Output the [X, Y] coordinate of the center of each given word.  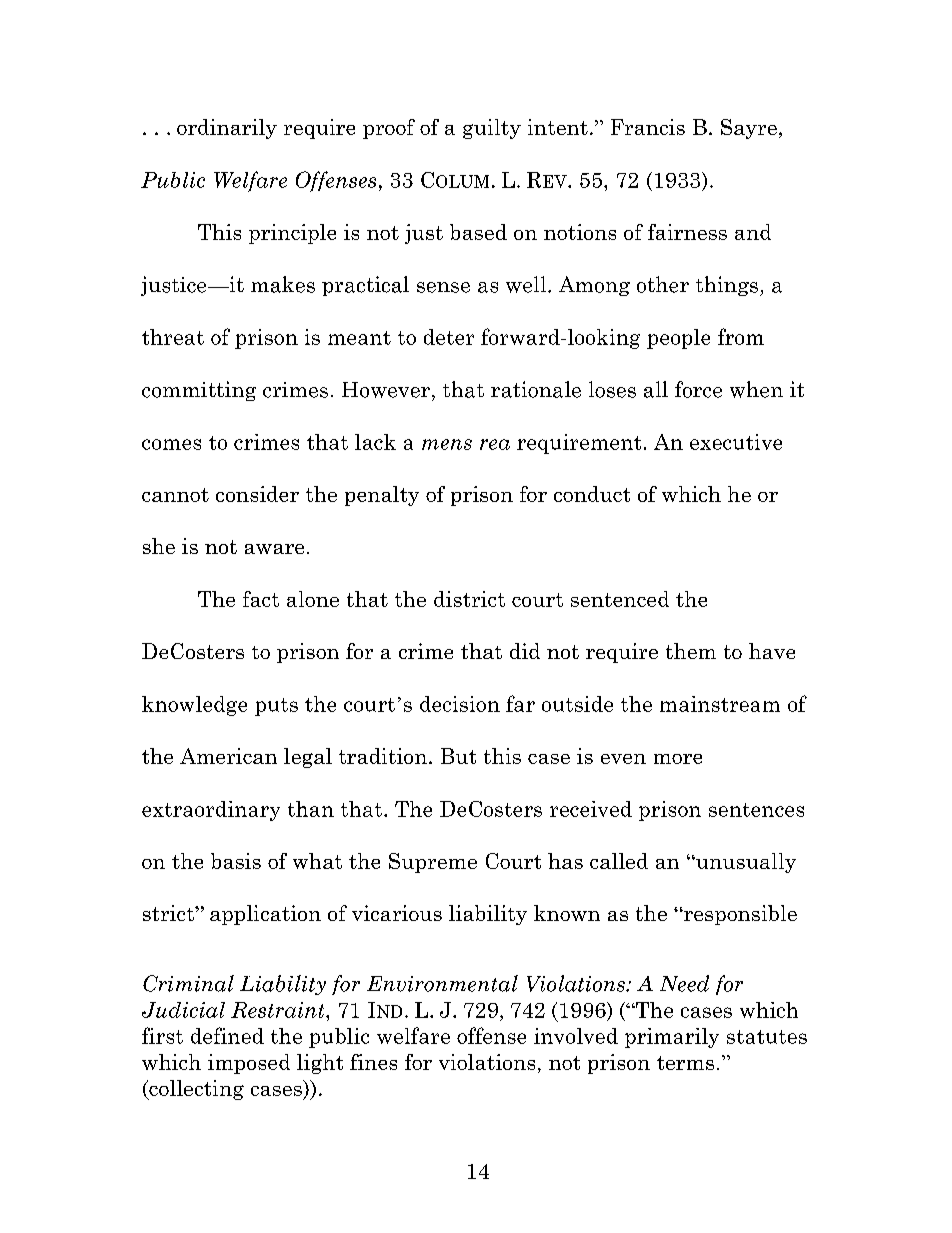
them [691, 651]
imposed [249, 1064]
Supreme [433, 863]
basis [236, 861]
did [525, 651]
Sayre [749, 129]
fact [261, 599]
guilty [492, 129]
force [698, 389]
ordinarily [227, 129]
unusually [745, 863]
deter [449, 337]
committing [199, 391]
